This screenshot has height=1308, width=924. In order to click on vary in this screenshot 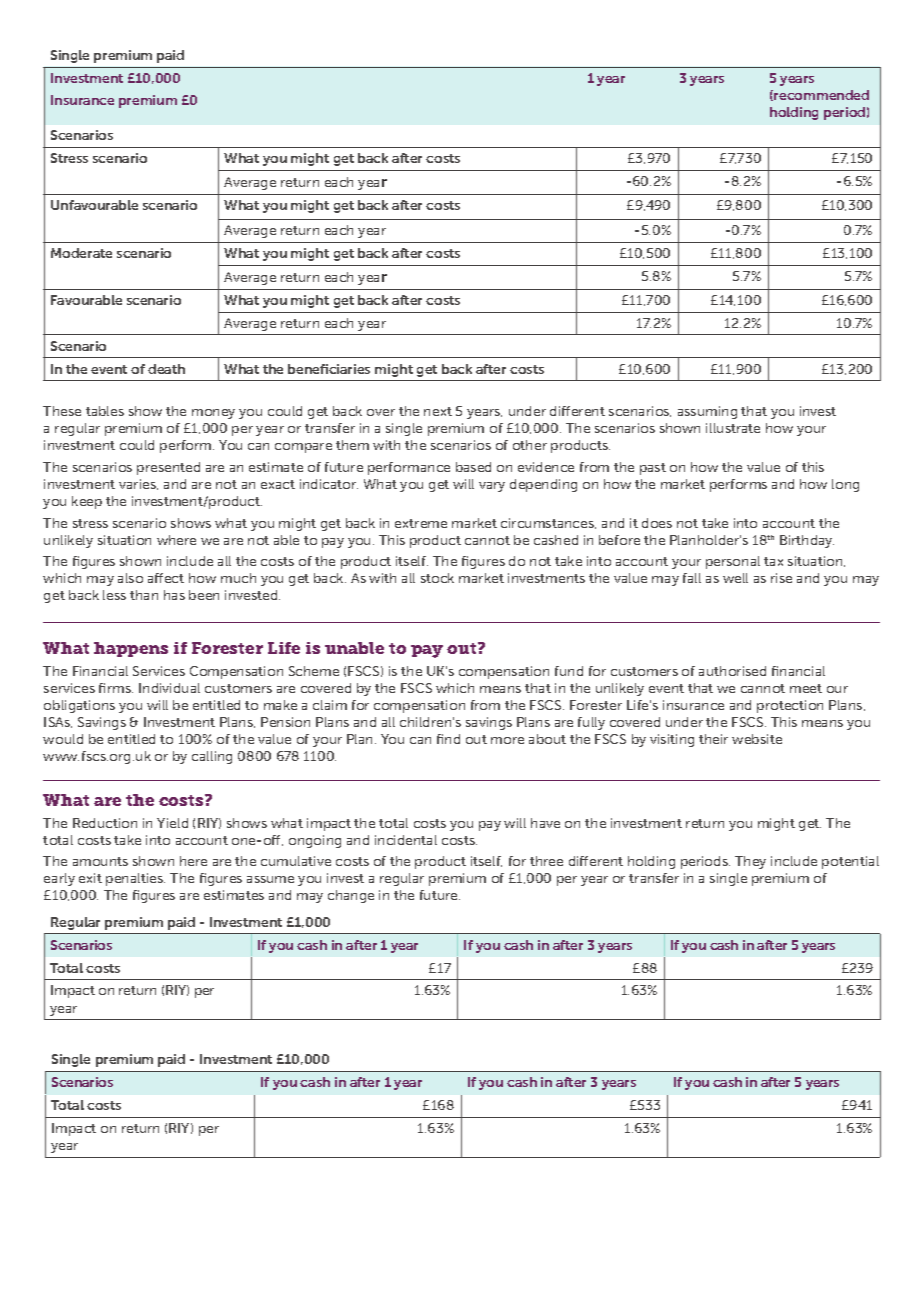, I will do `click(492, 487)`.
